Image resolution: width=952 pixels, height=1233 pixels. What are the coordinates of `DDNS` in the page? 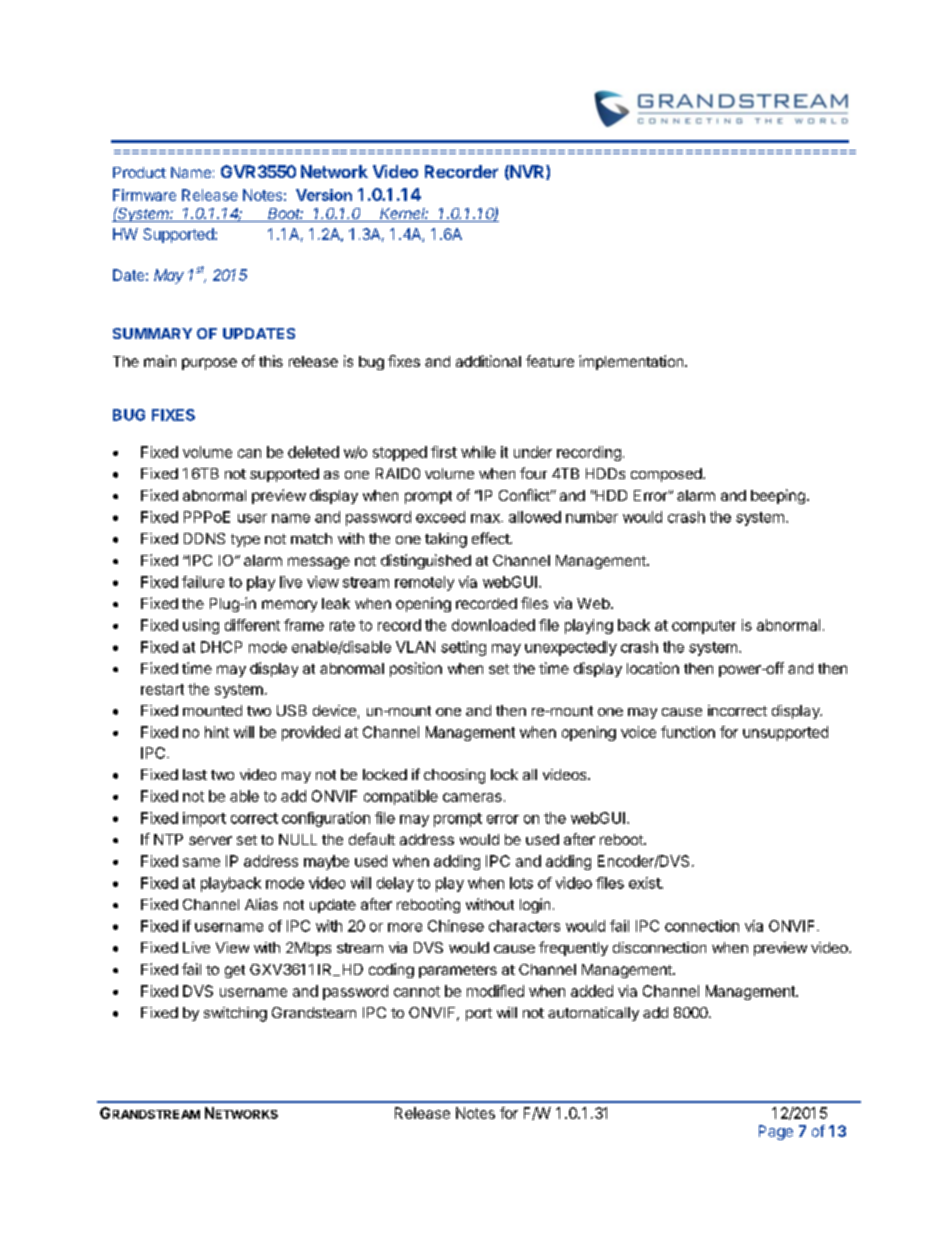 It's located at (204, 538).
